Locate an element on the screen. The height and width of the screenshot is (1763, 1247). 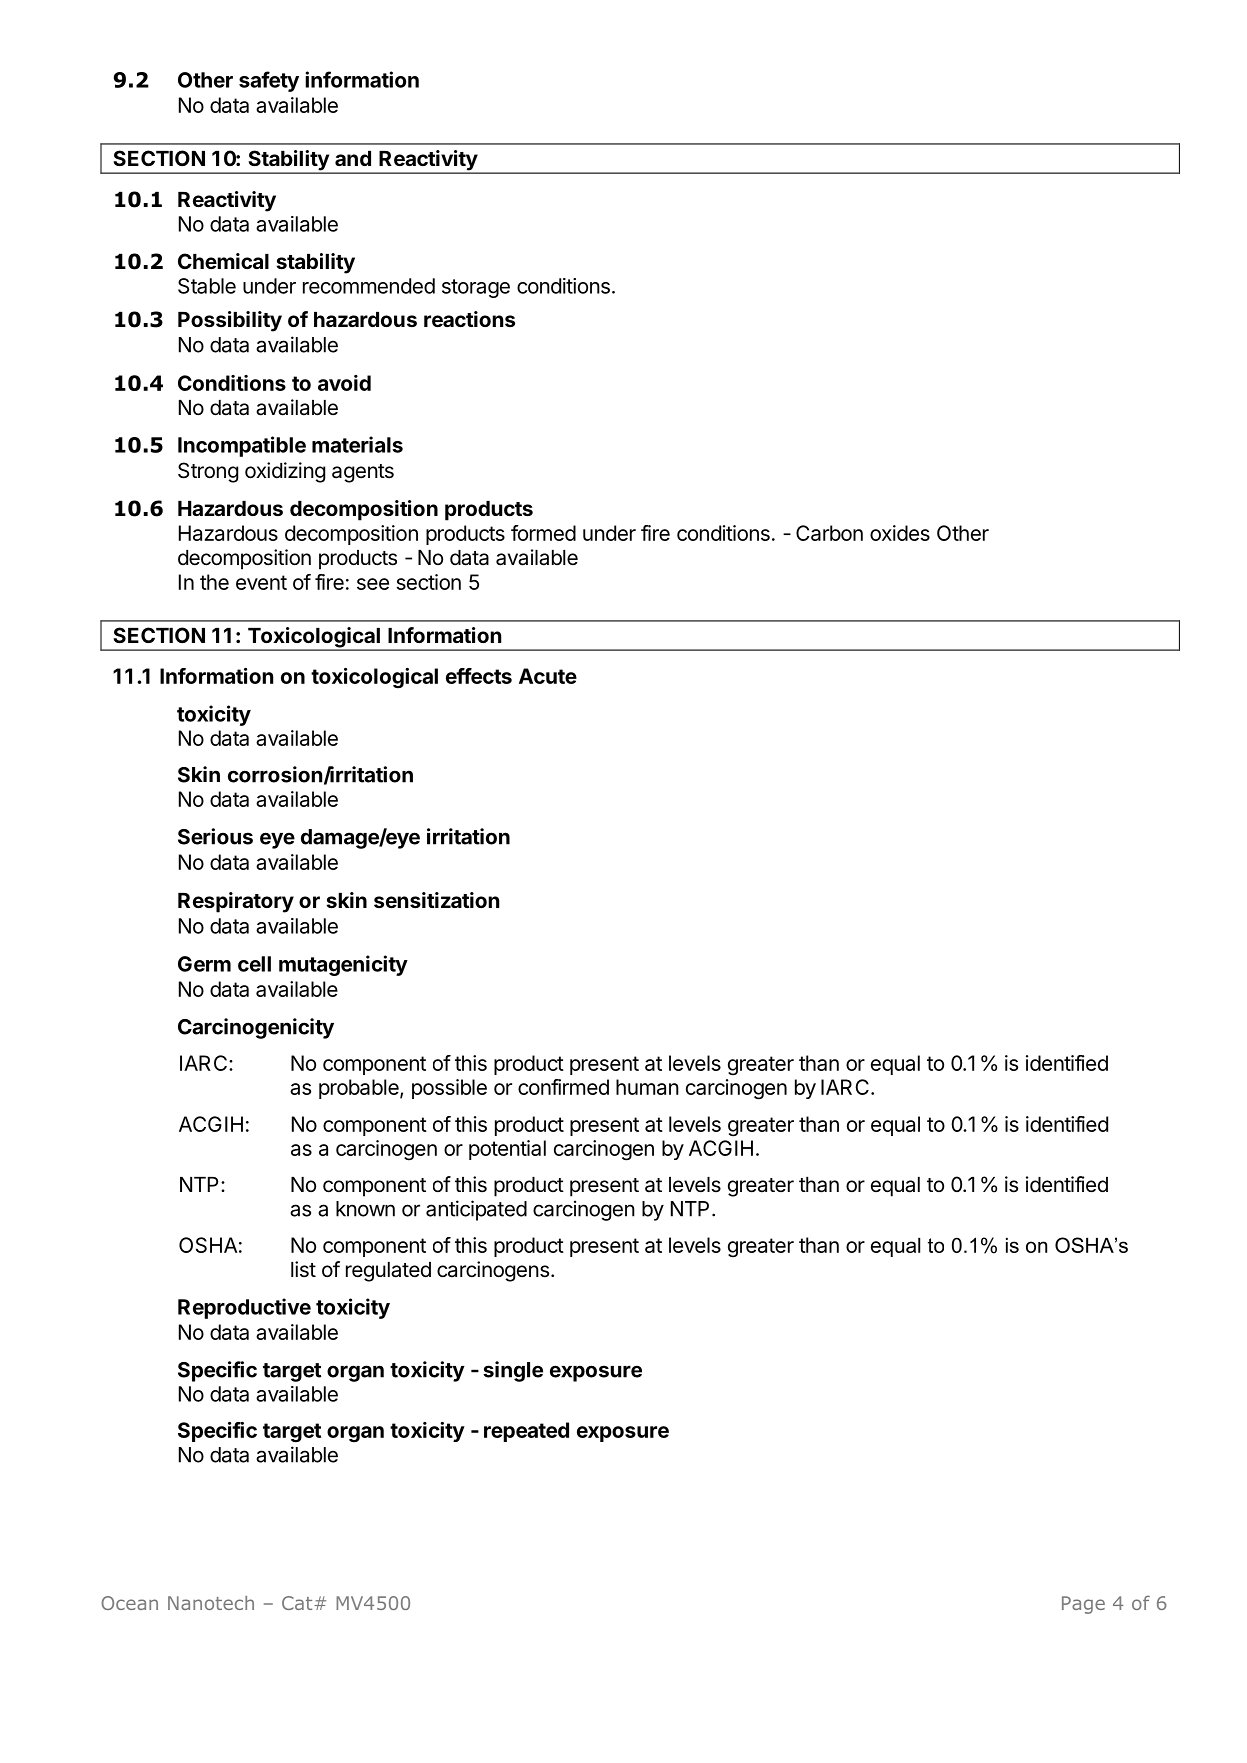
human is located at coordinates (647, 1087).
